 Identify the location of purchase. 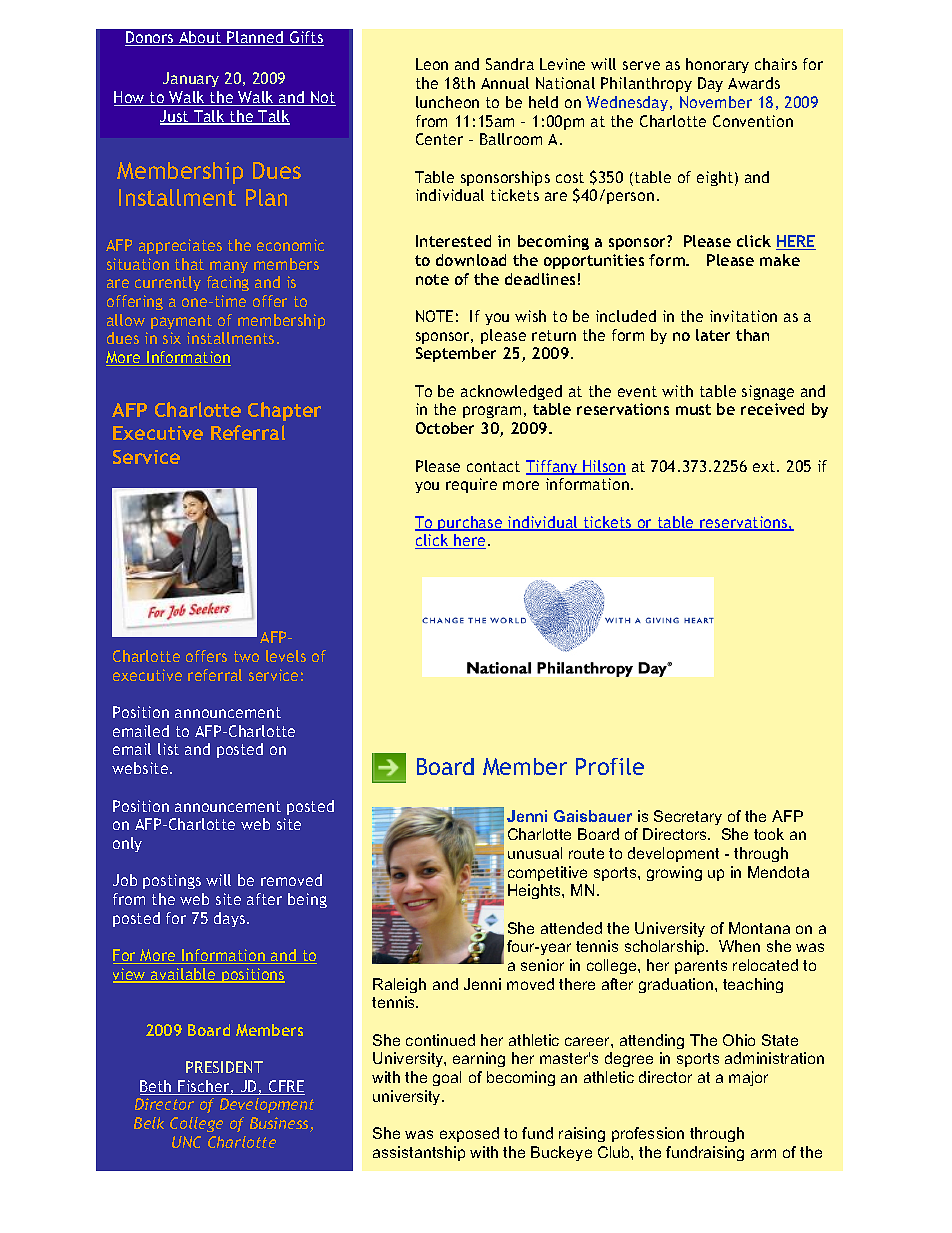
(471, 523).
